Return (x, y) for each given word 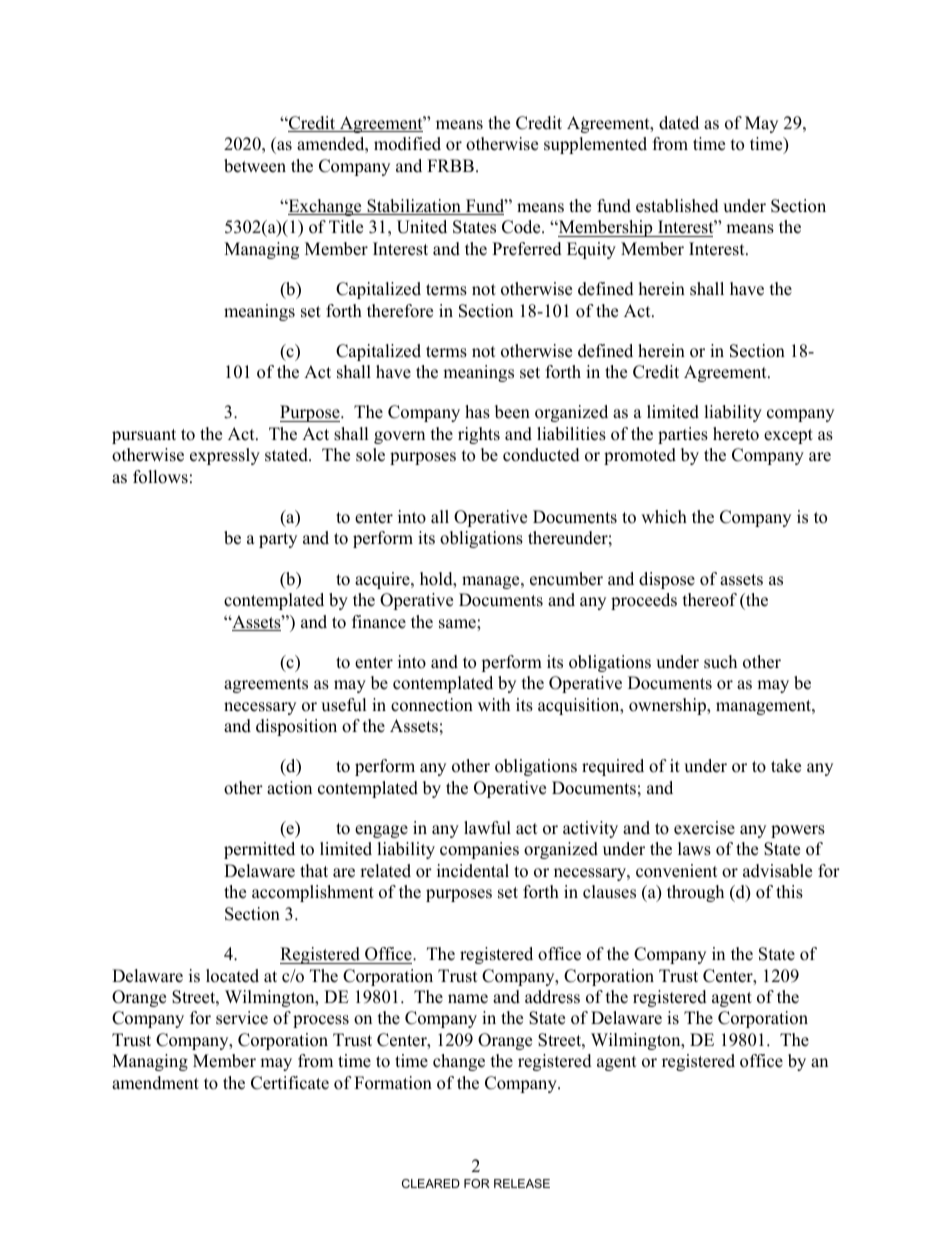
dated (679, 123)
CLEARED (431, 1183)
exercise (704, 828)
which (664, 517)
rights (479, 435)
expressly (225, 456)
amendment (155, 1083)
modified (407, 144)
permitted (259, 850)
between (255, 166)
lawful (487, 828)
